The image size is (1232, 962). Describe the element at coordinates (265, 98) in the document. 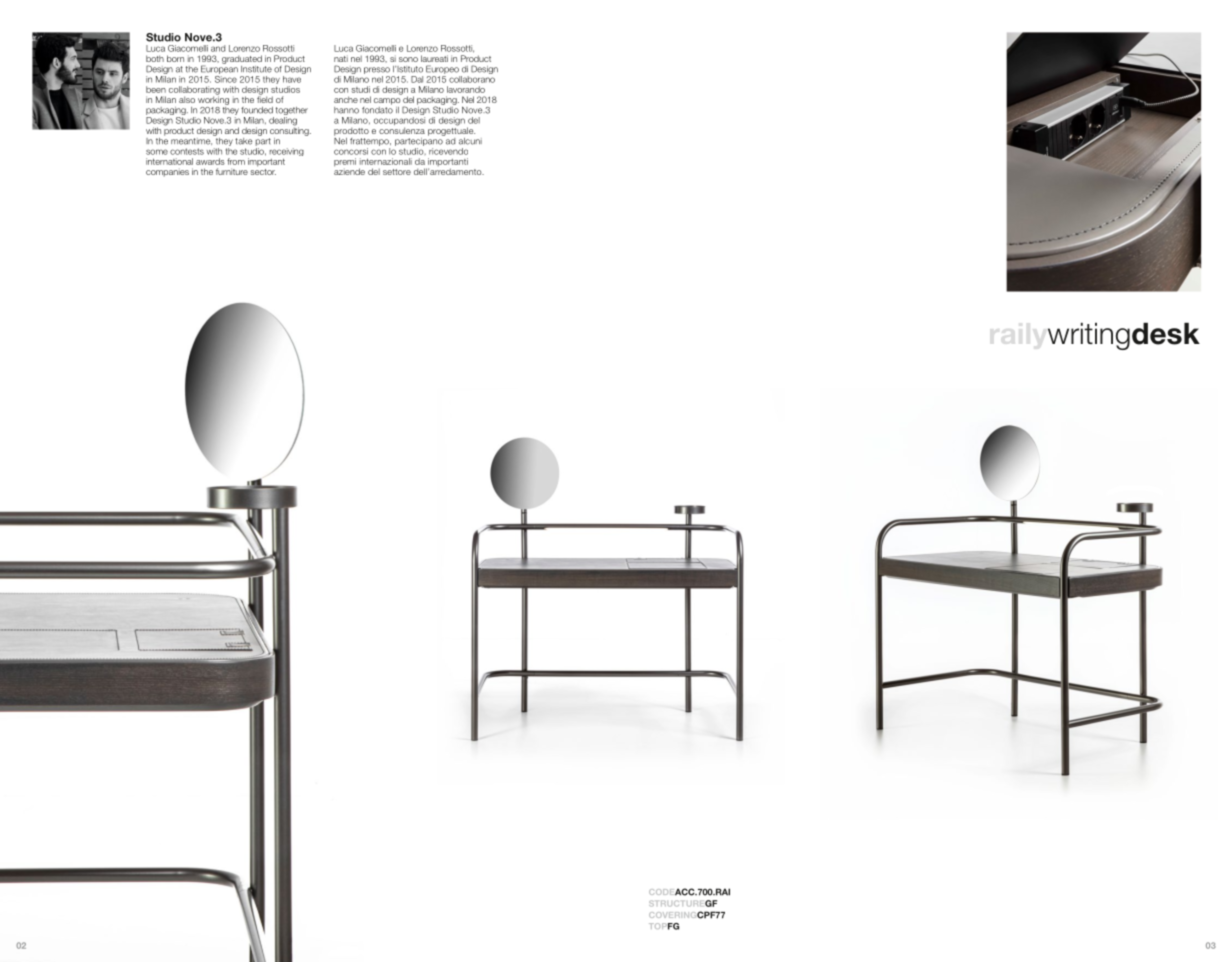

I see `field` at that location.
